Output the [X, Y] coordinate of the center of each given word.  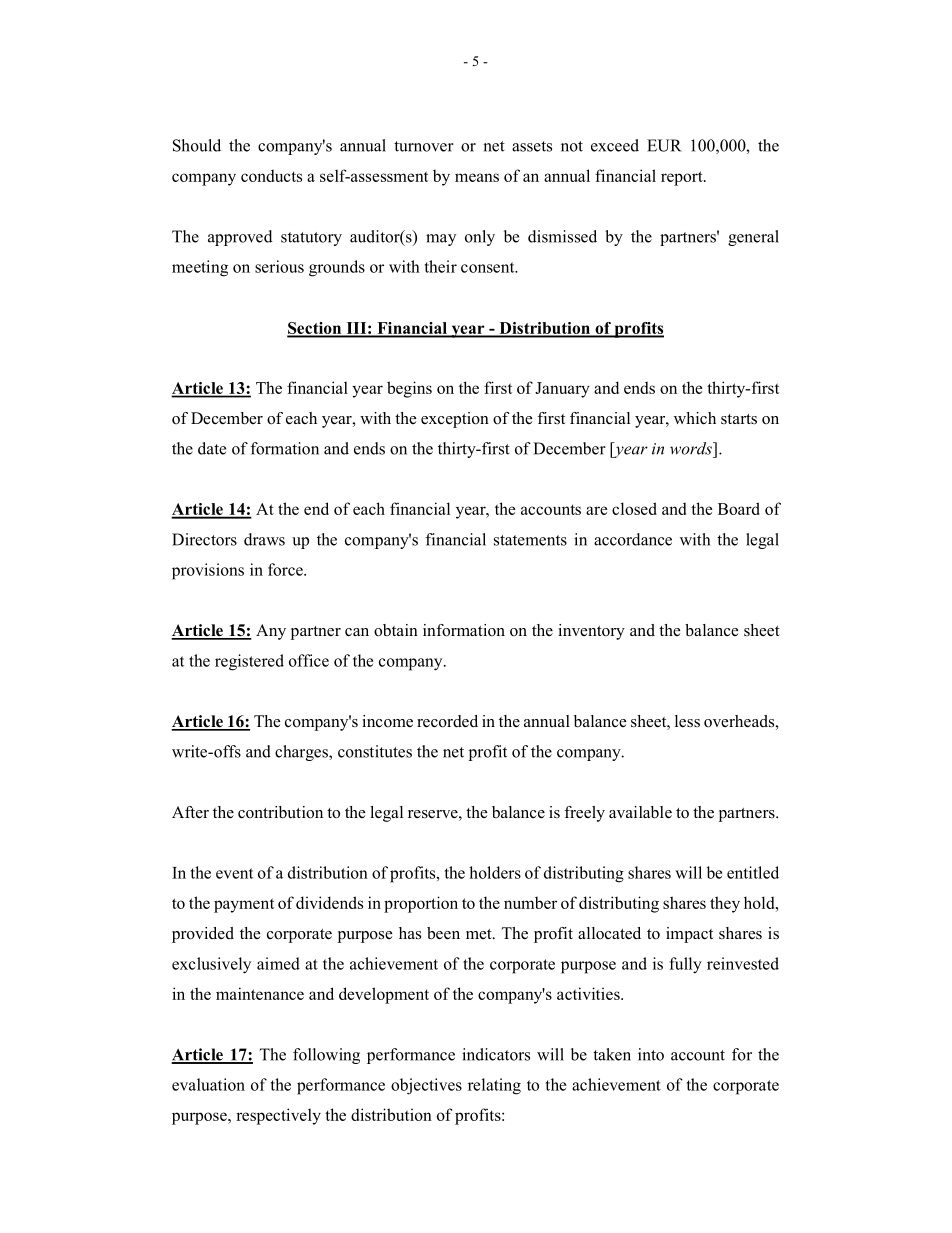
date [212, 448]
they [725, 904]
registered [249, 662]
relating [494, 1086]
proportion [421, 904]
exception [455, 420]
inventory [591, 632]
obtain [396, 630]
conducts [271, 175]
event [234, 873]
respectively [278, 1116]
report [683, 178]
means [477, 177]
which [695, 418]
